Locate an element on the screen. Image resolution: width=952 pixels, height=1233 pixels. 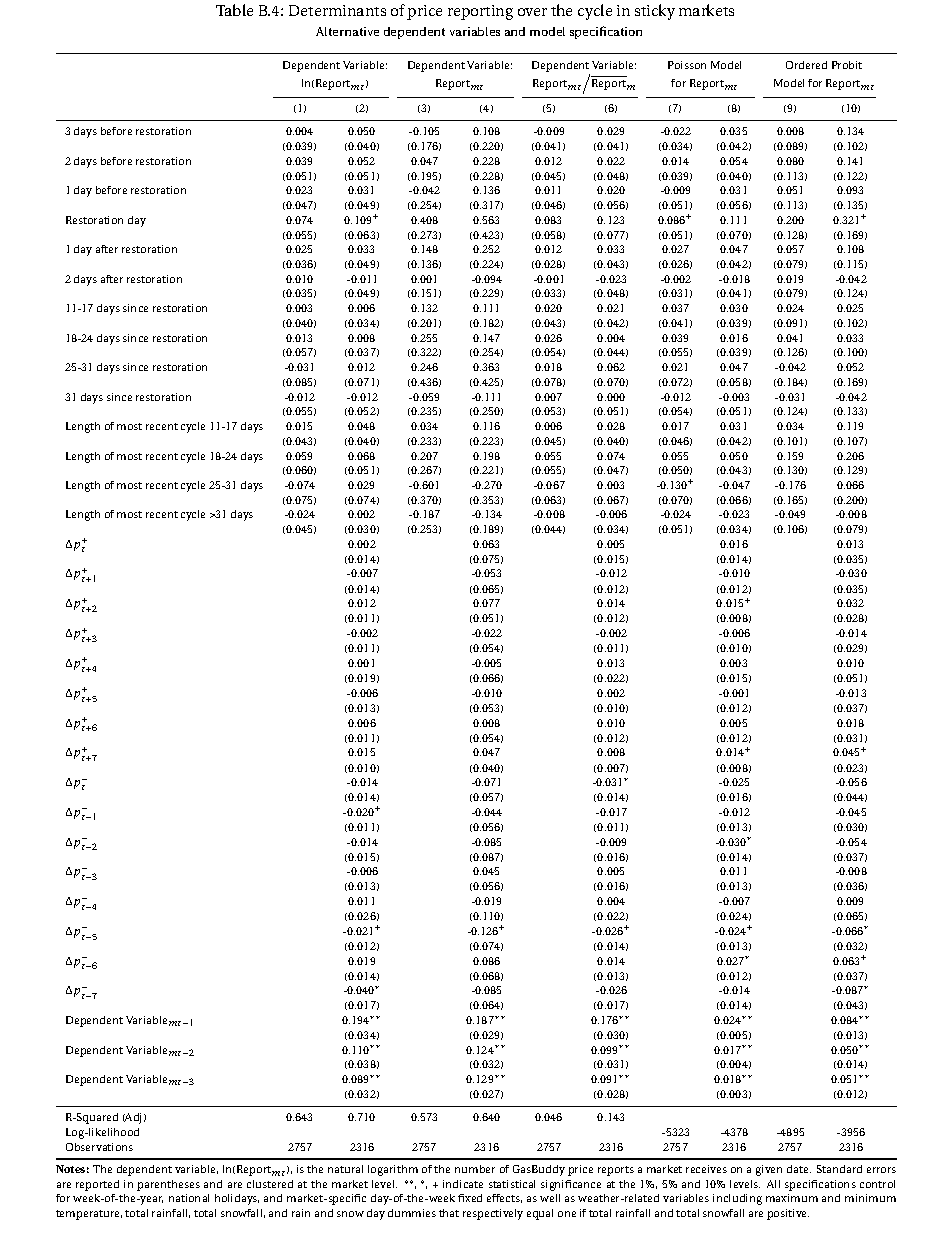
number is located at coordinates (475, 1169).
